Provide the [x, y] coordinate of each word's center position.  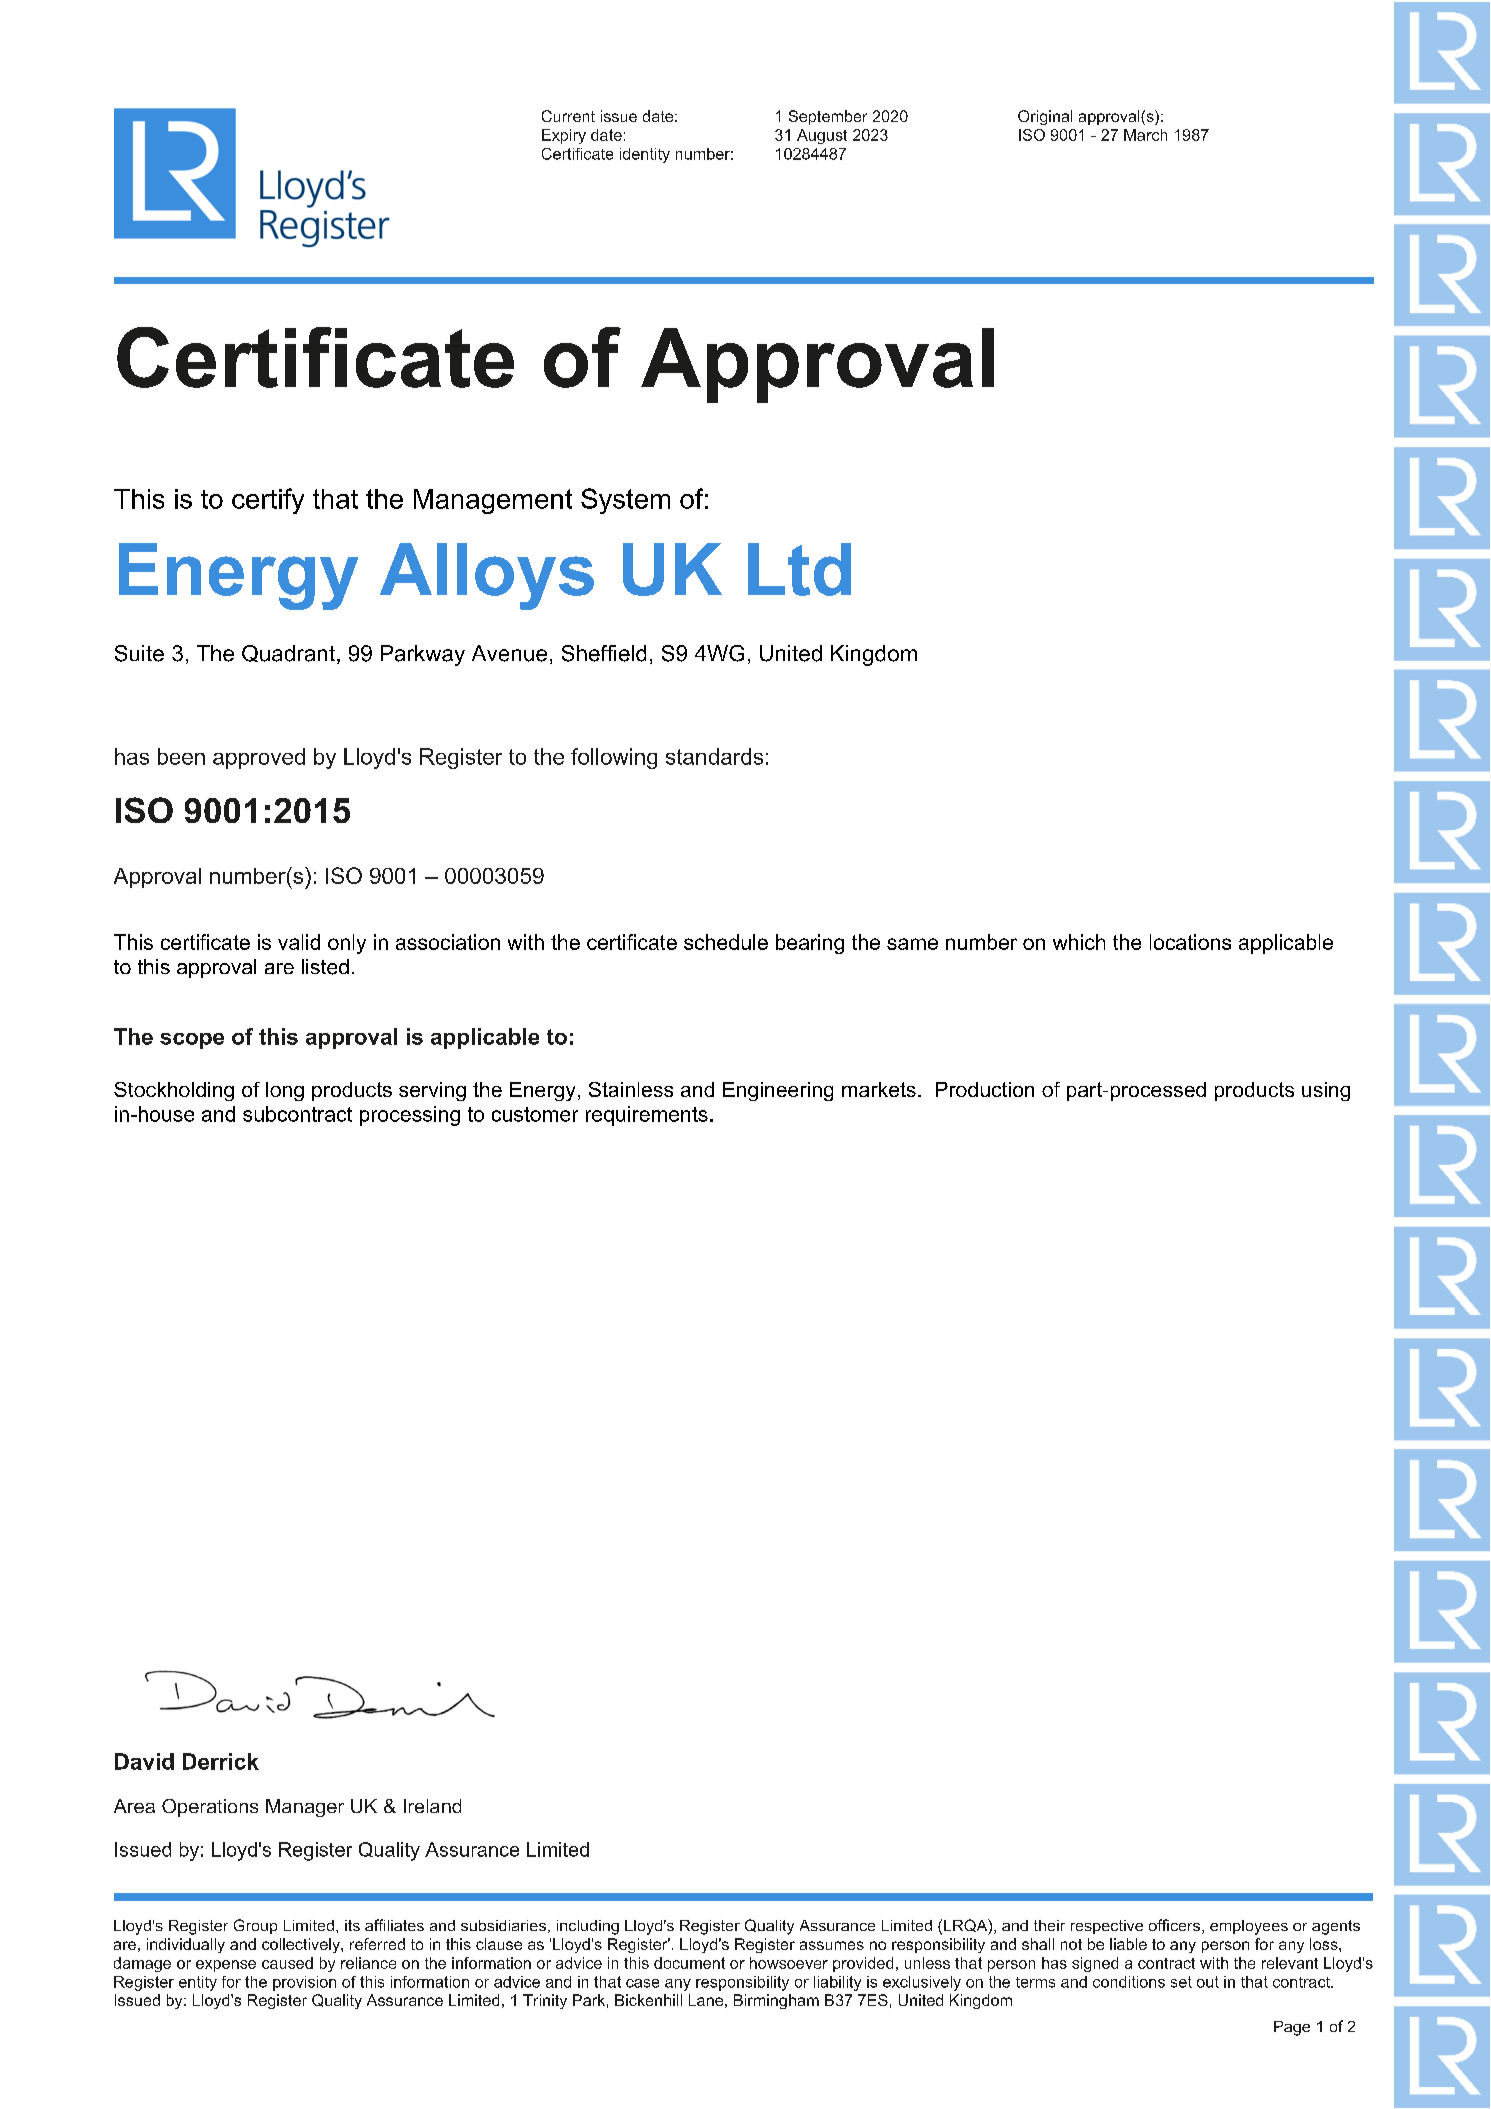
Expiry [564, 136]
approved [259, 758]
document [689, 1963]
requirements [647, 1116]
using [1326, 1091]
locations [1190, 942]
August [822, 136]
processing [410, 1116]
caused [287, 1963]
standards [714, 756]
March [1145, 135]
